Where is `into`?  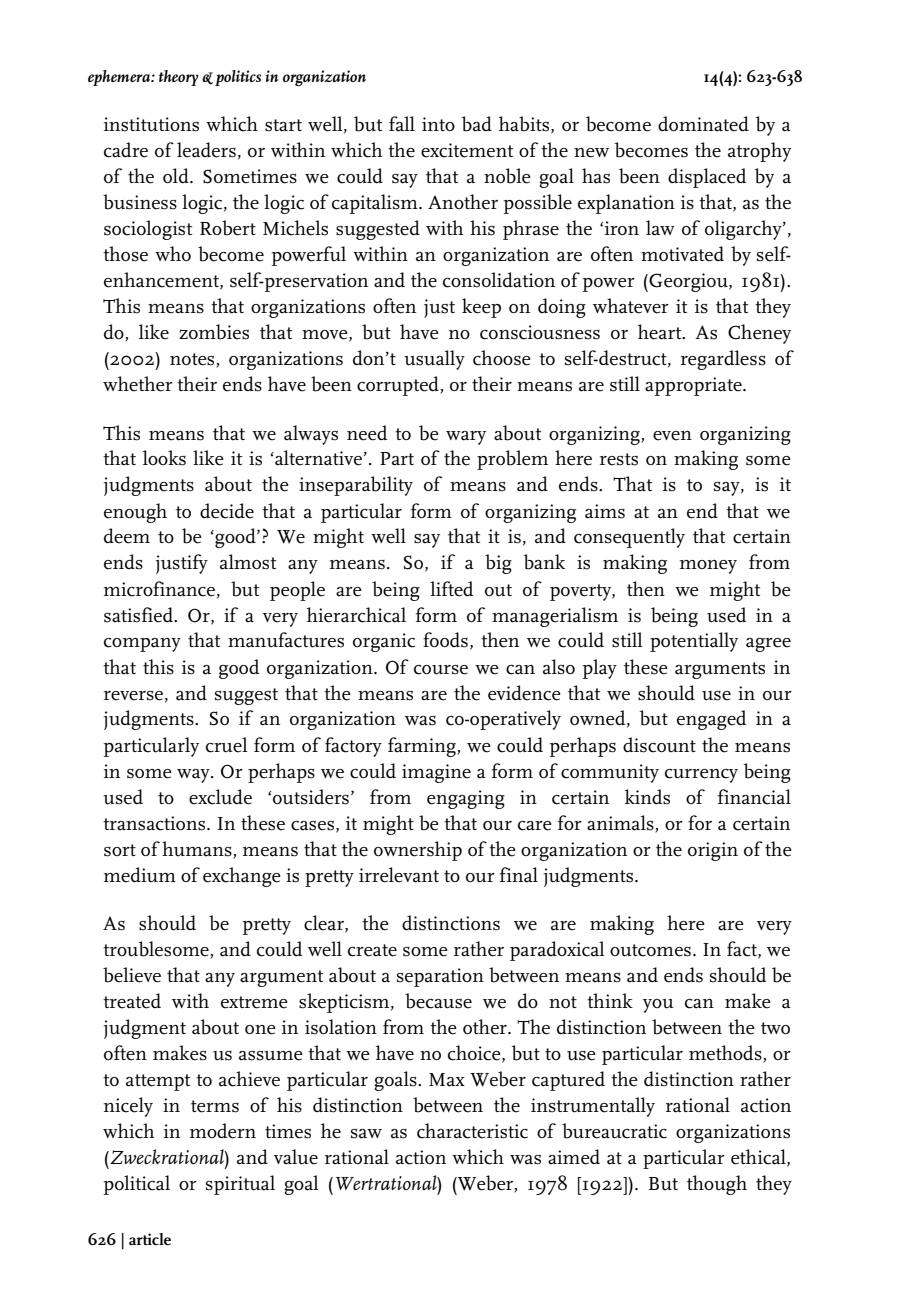
into is located at coordinates (438, 124).
